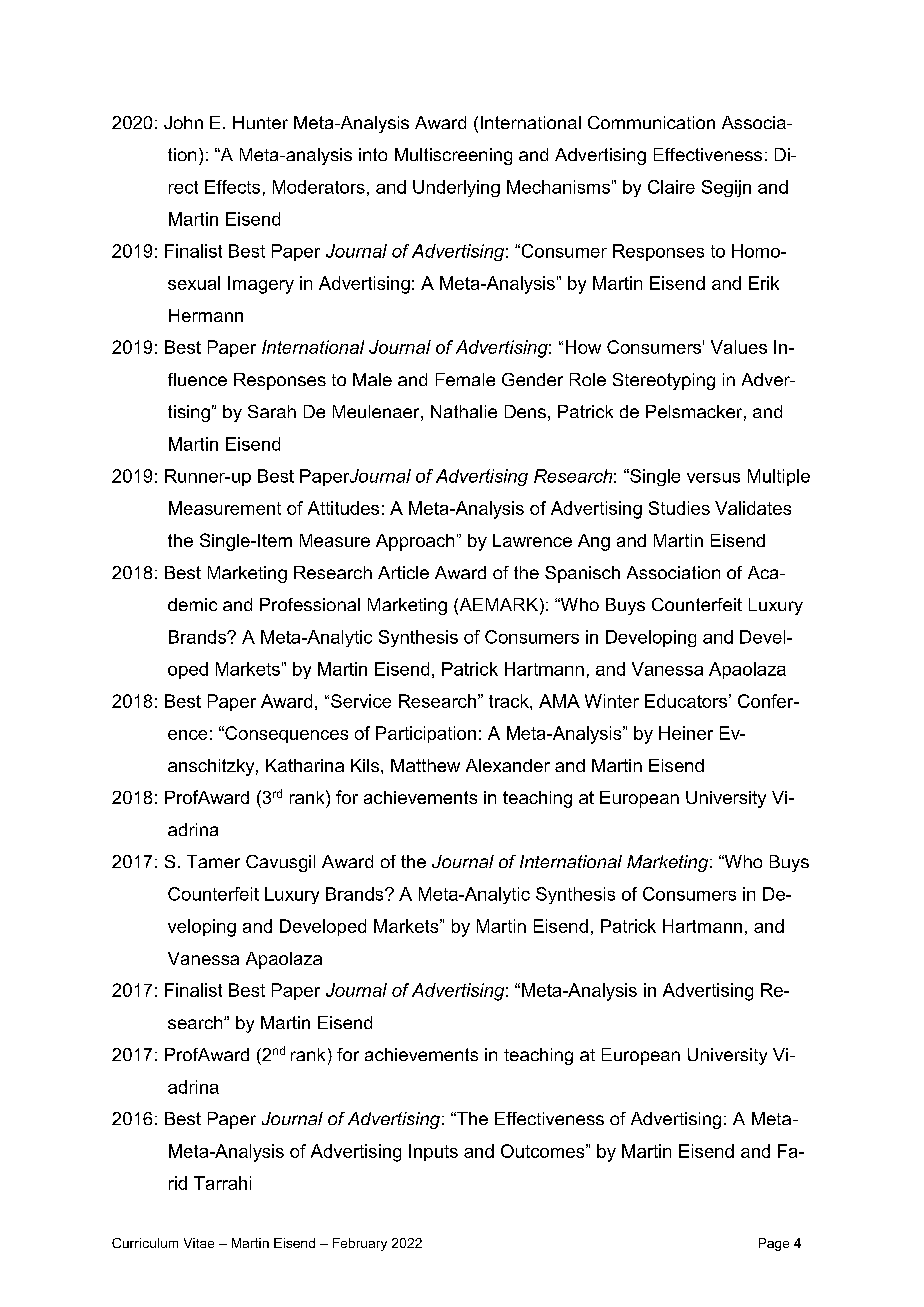 This document has height=1307, width=924. Describe the element at coordinates (671, 187) in the document. I see `Claire` at that location.
